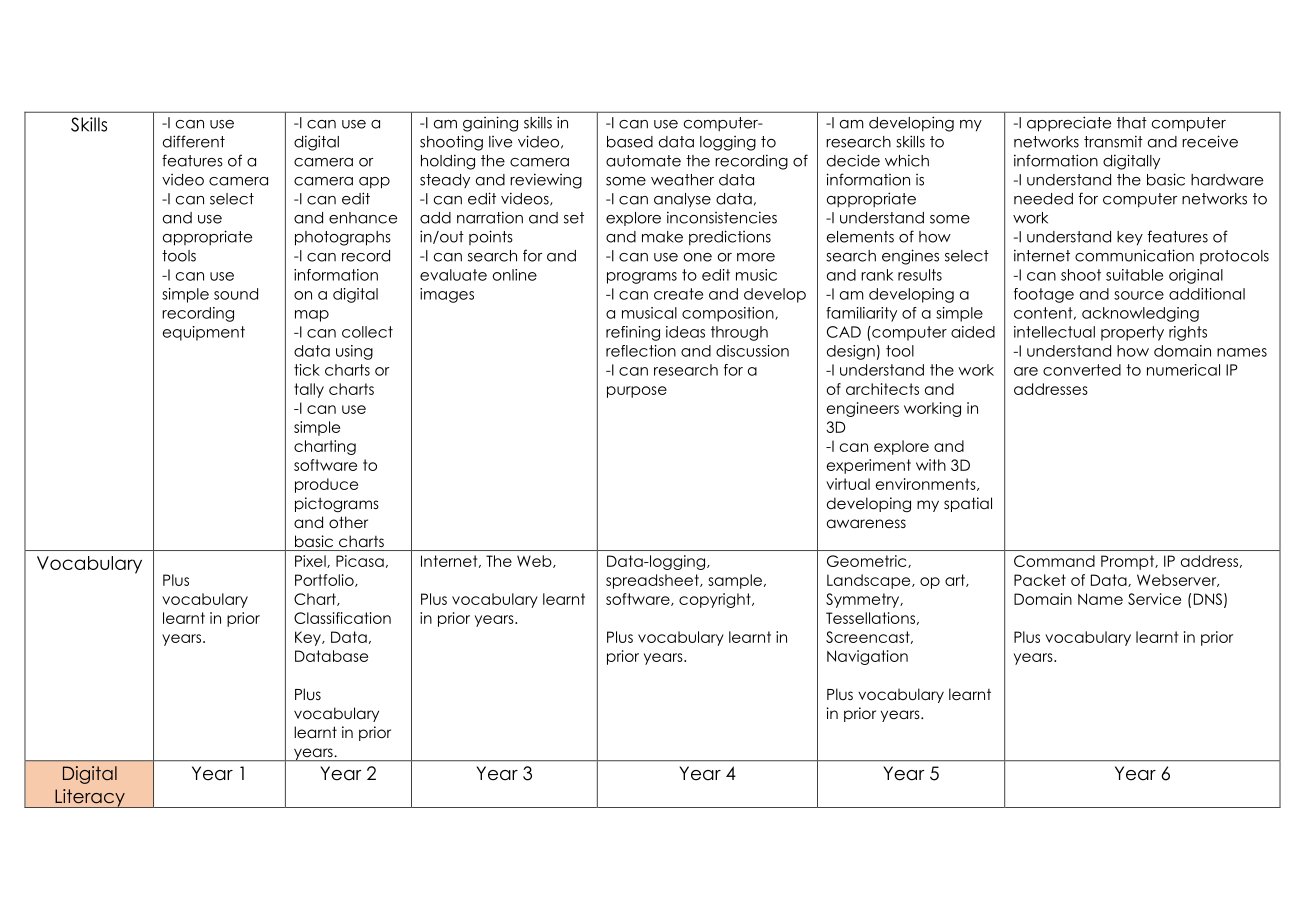 This screenshot has width=1308, height=924. Describe the element at coordinates (643, 161) in the screenshot. I see `automate` at that location.
